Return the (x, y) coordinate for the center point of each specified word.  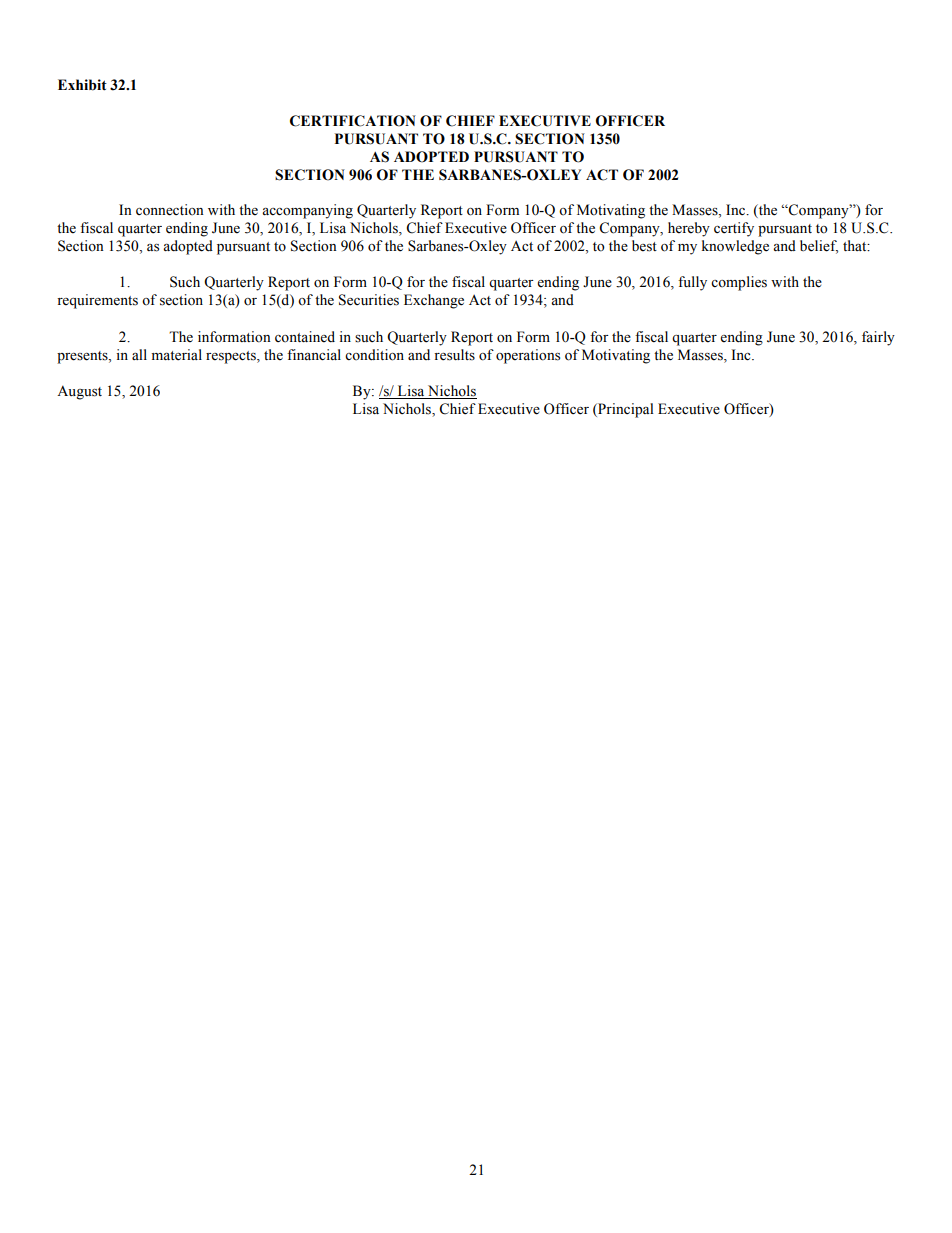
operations (528, 356)
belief (819, 246)
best (644, 246)
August (79, 392)
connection (170, 210)
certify (734, 229)
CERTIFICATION (353, 121)
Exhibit (82, 85)
